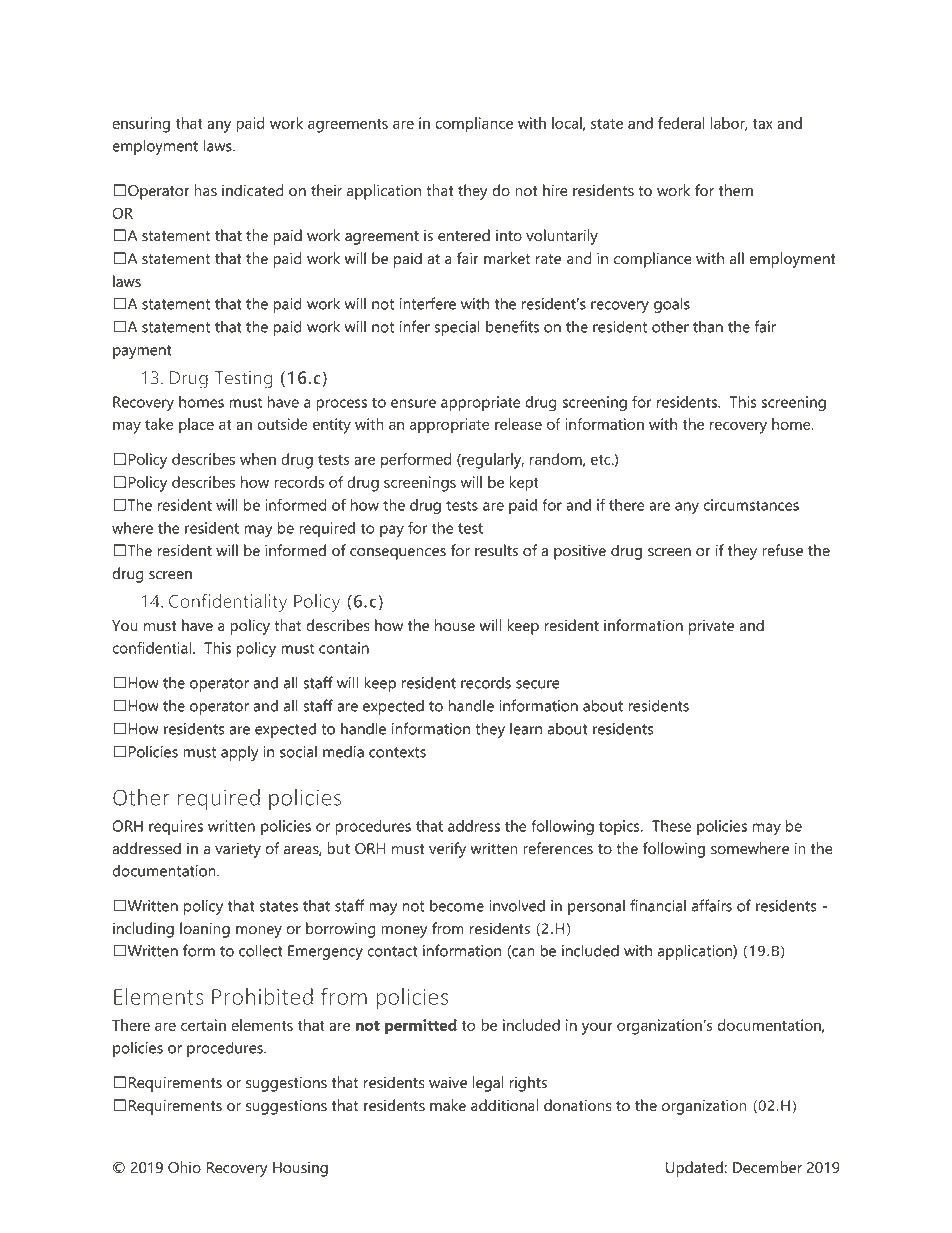 The image size is (952, 1233). Describe the element at coordinates (464, 235) in the screenshot. I see `entered` at that location.
